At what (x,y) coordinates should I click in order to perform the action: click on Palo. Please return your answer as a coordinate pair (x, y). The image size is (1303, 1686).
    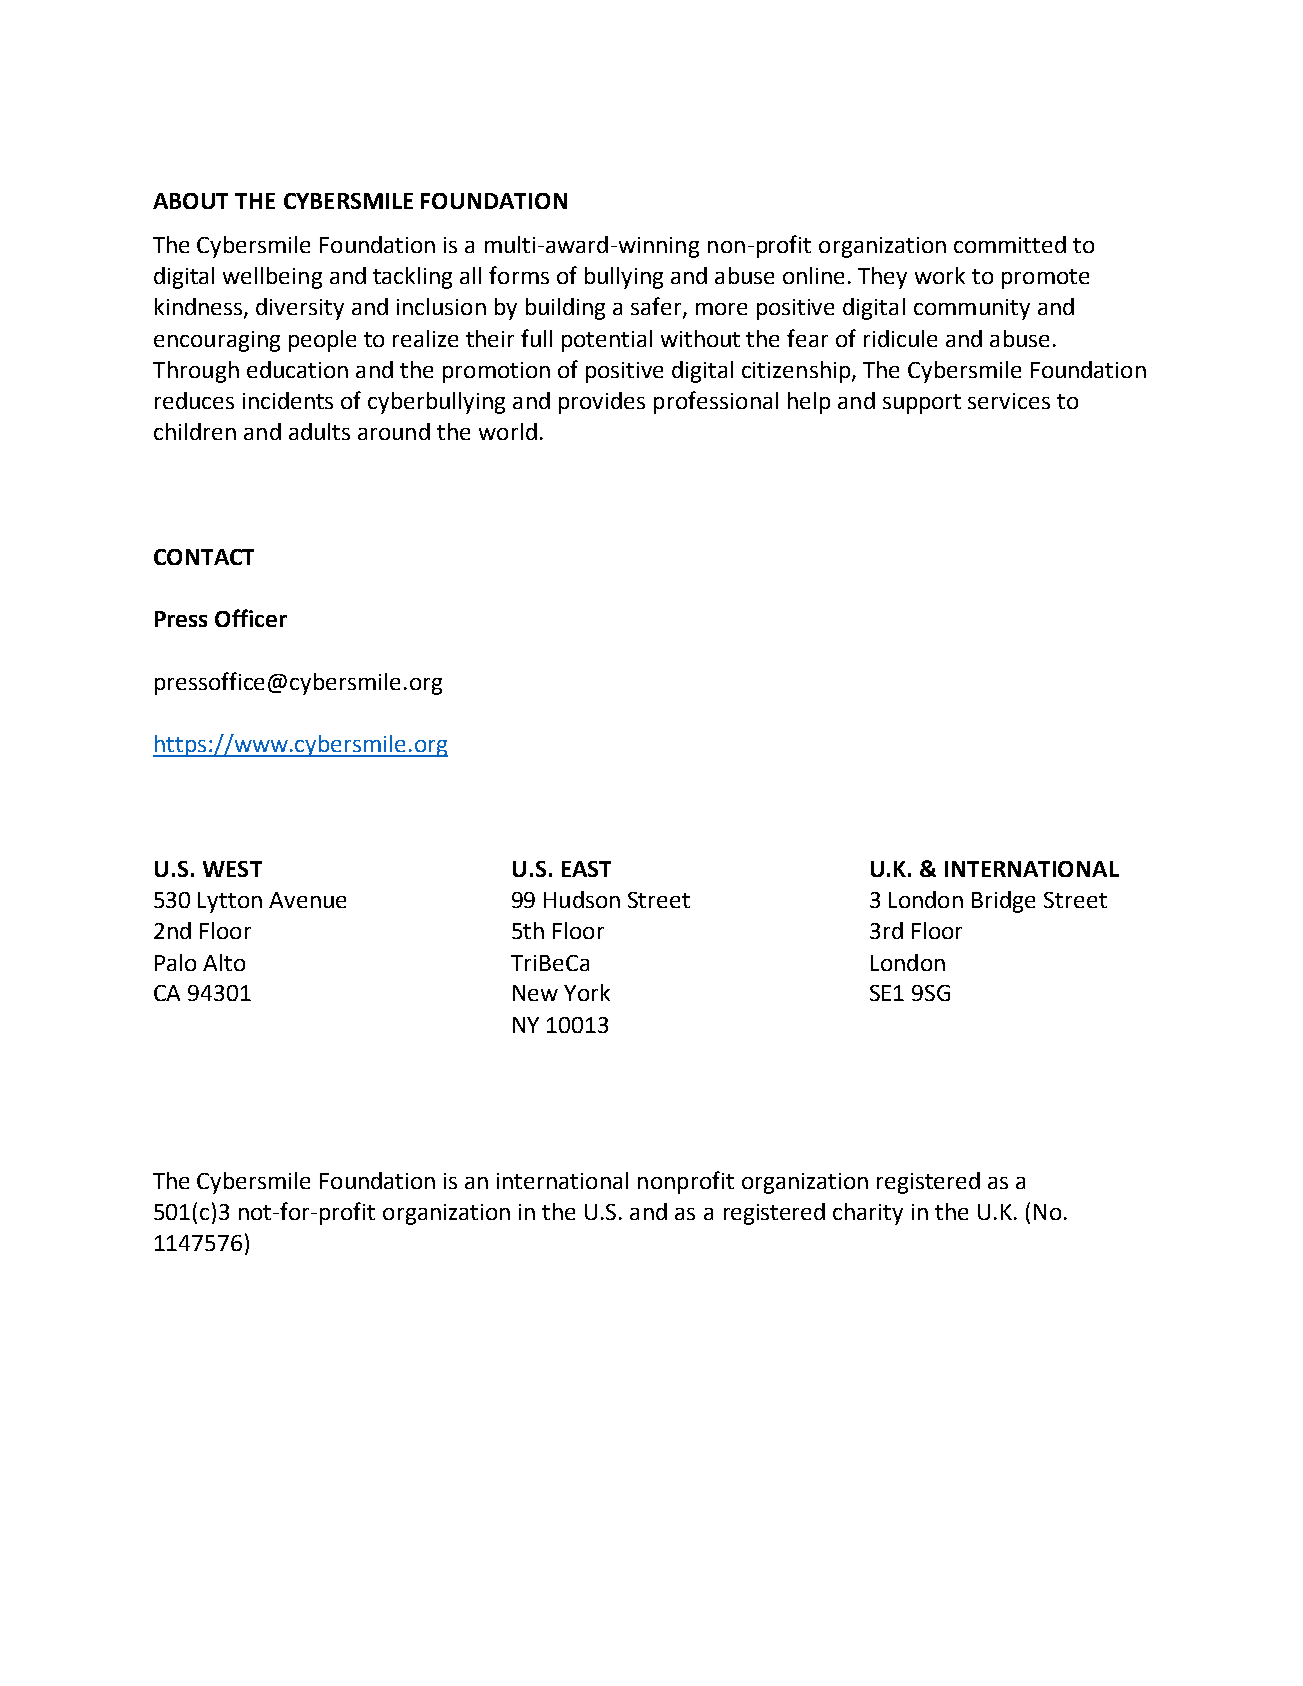
    Looking at the image, I should click on (175, 962).
